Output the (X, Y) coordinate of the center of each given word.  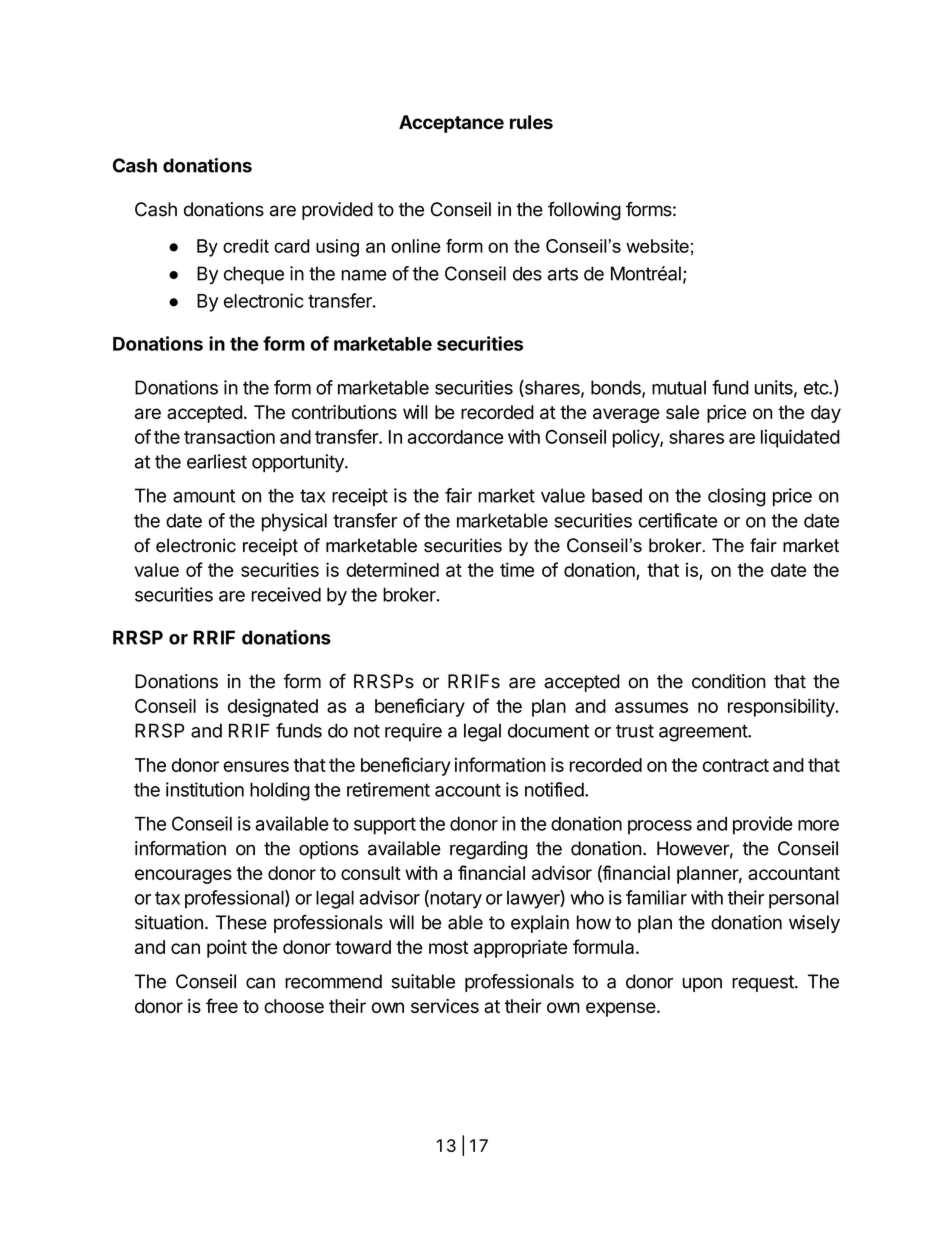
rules (531, 122)
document (548, 730)
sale (682, 412)
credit (246, 246)
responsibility (782, 707)
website (657, 246)
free (222, 1005)
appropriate (520, 949)
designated (273, 708)
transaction (229, 436)
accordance (455, 437)
